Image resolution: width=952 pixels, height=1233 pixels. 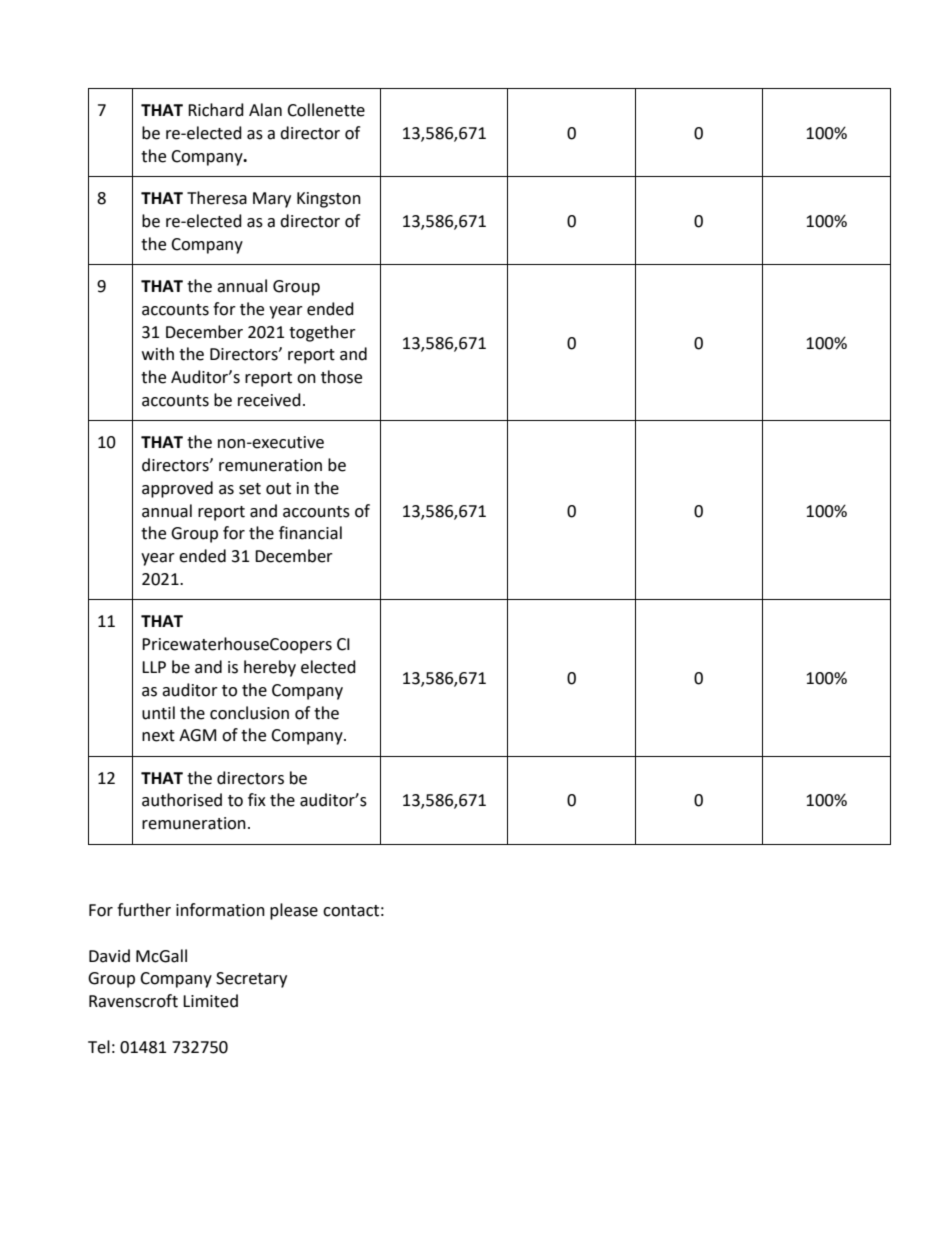 What do you see at coordinates (158, 354) in the document?
I see `with` at bounding box center [158, 354].
